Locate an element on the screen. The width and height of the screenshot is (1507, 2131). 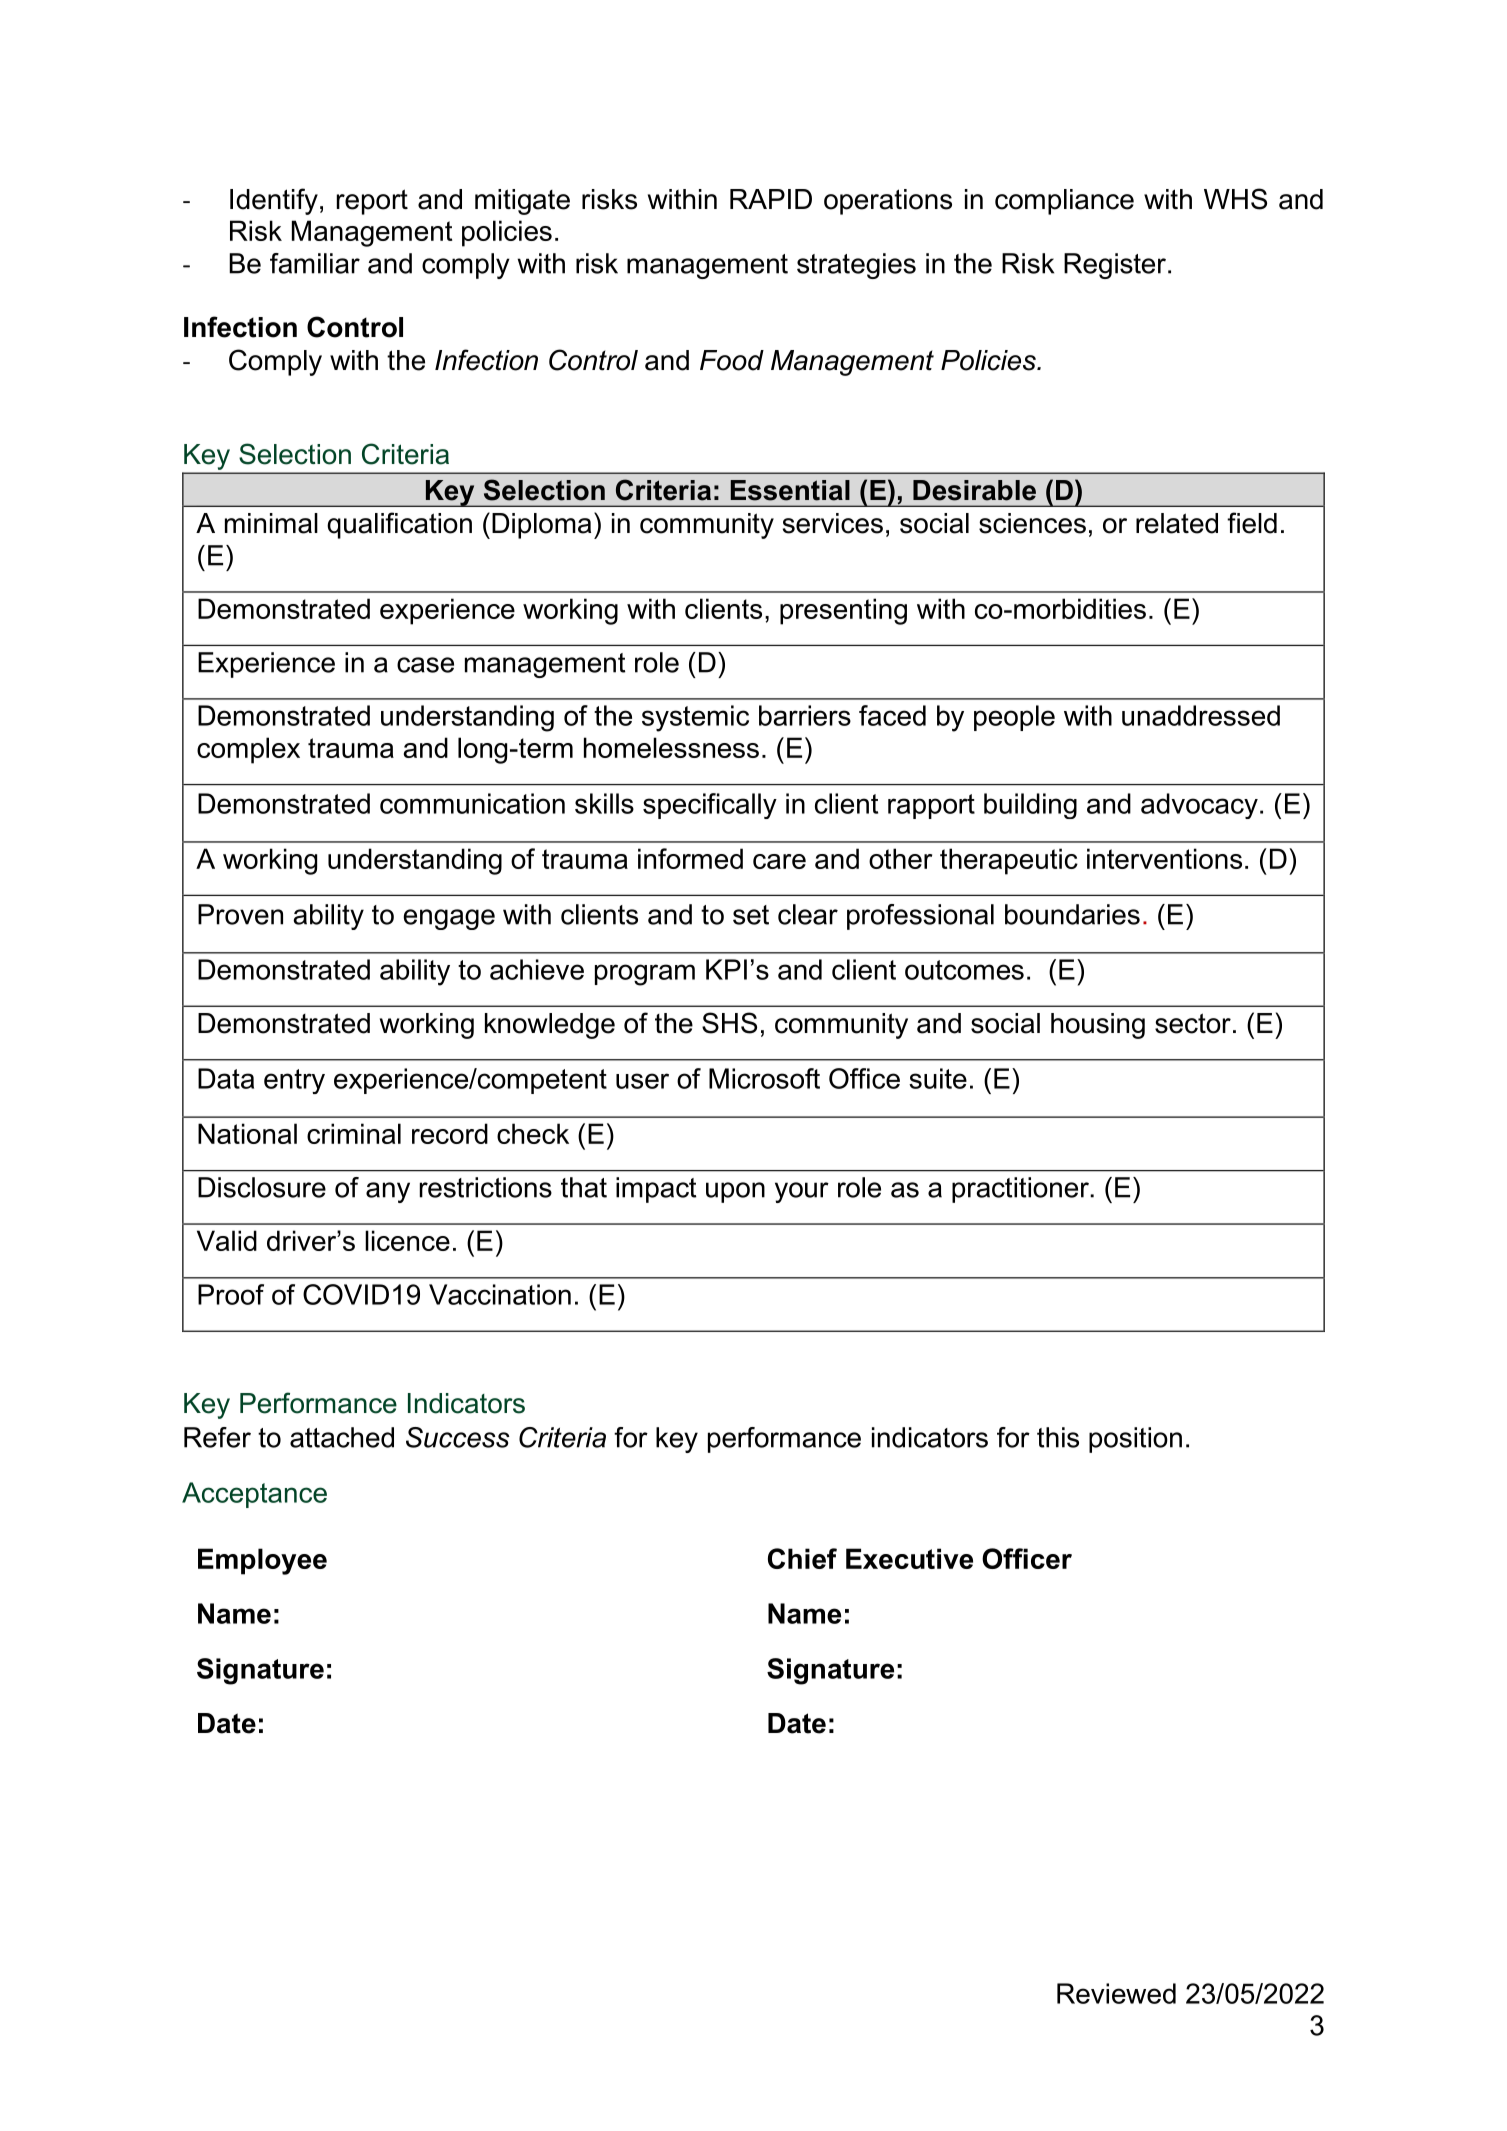
complex is located at coordinates (248, 750).
